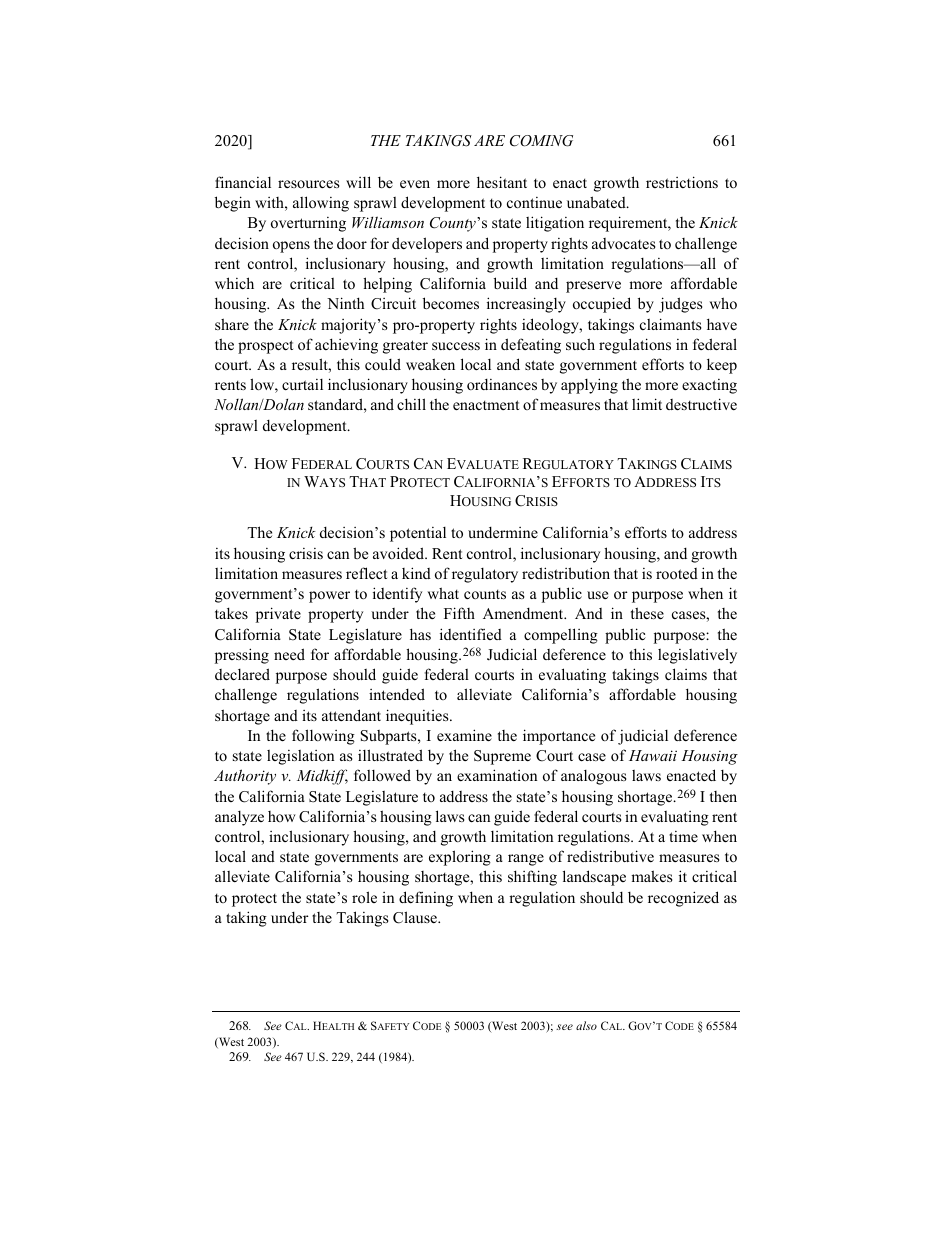  What do you see at coordinates (239, 818) in the page?
I see `analyze` at bounding box center [239, 818].
